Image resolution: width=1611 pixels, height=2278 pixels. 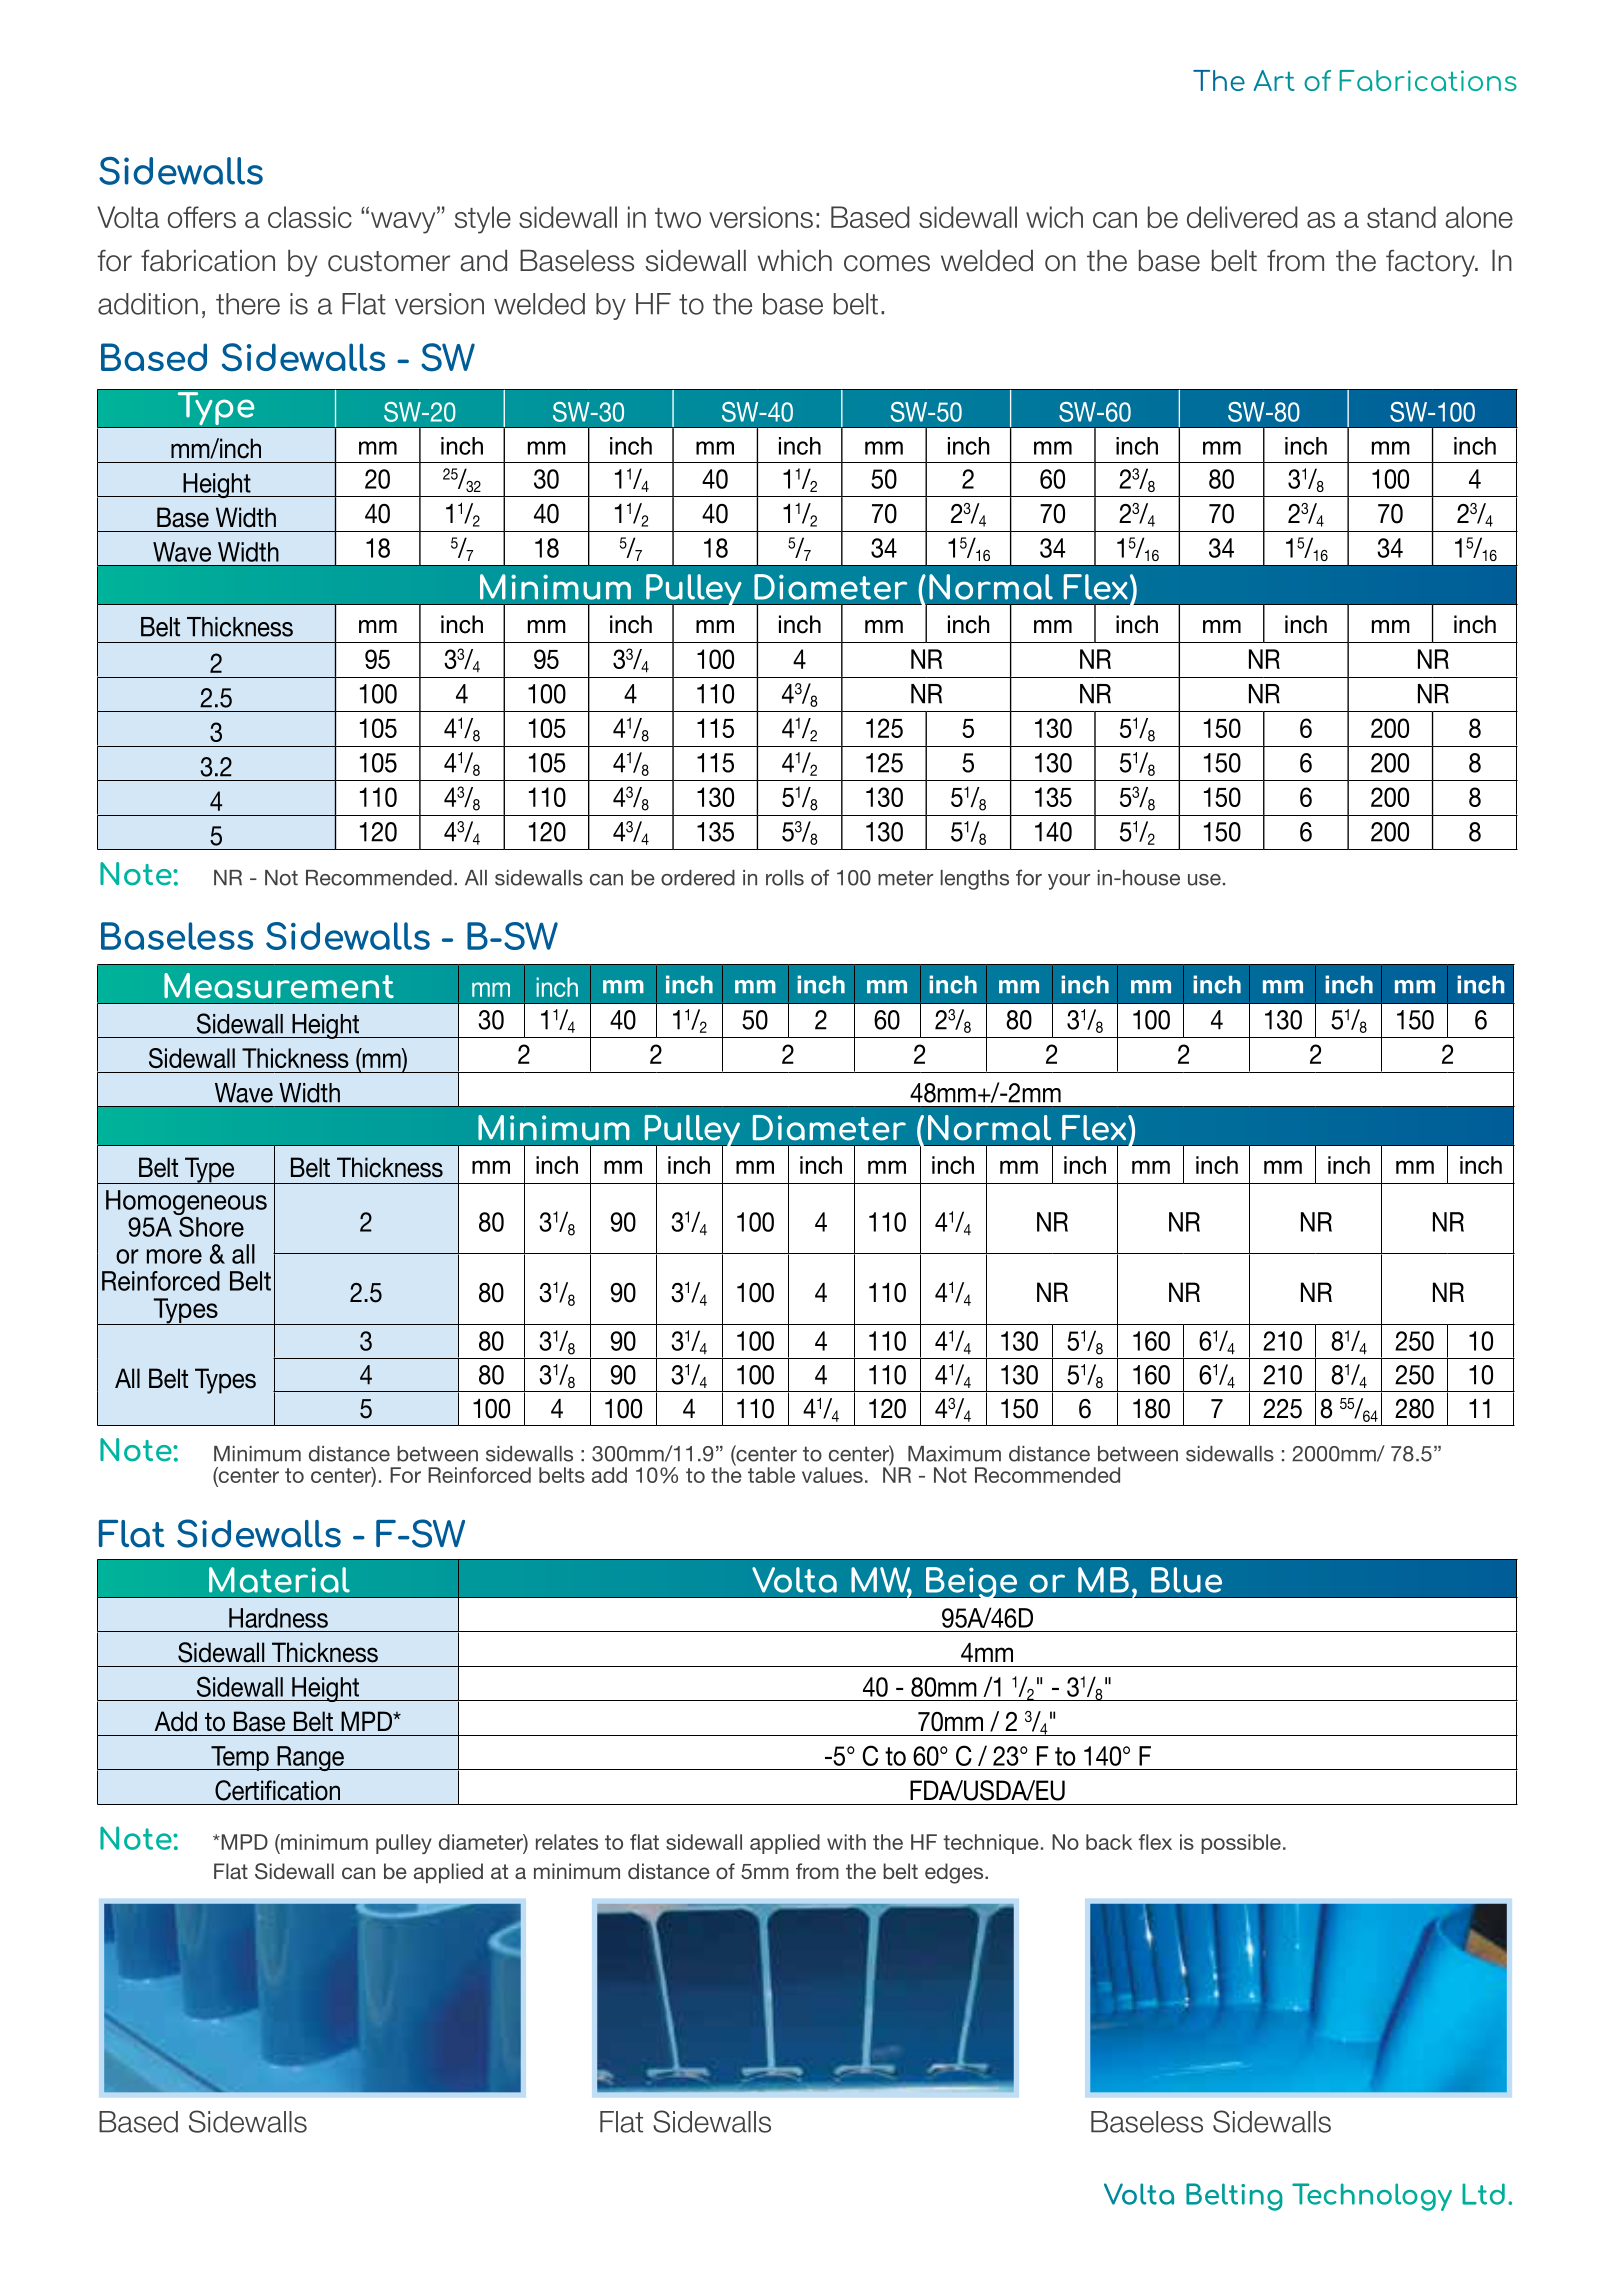 What do you see at coordinates (1274, 80) in the screenshot?
I see `Art` at bounding box center [1274, 80].
